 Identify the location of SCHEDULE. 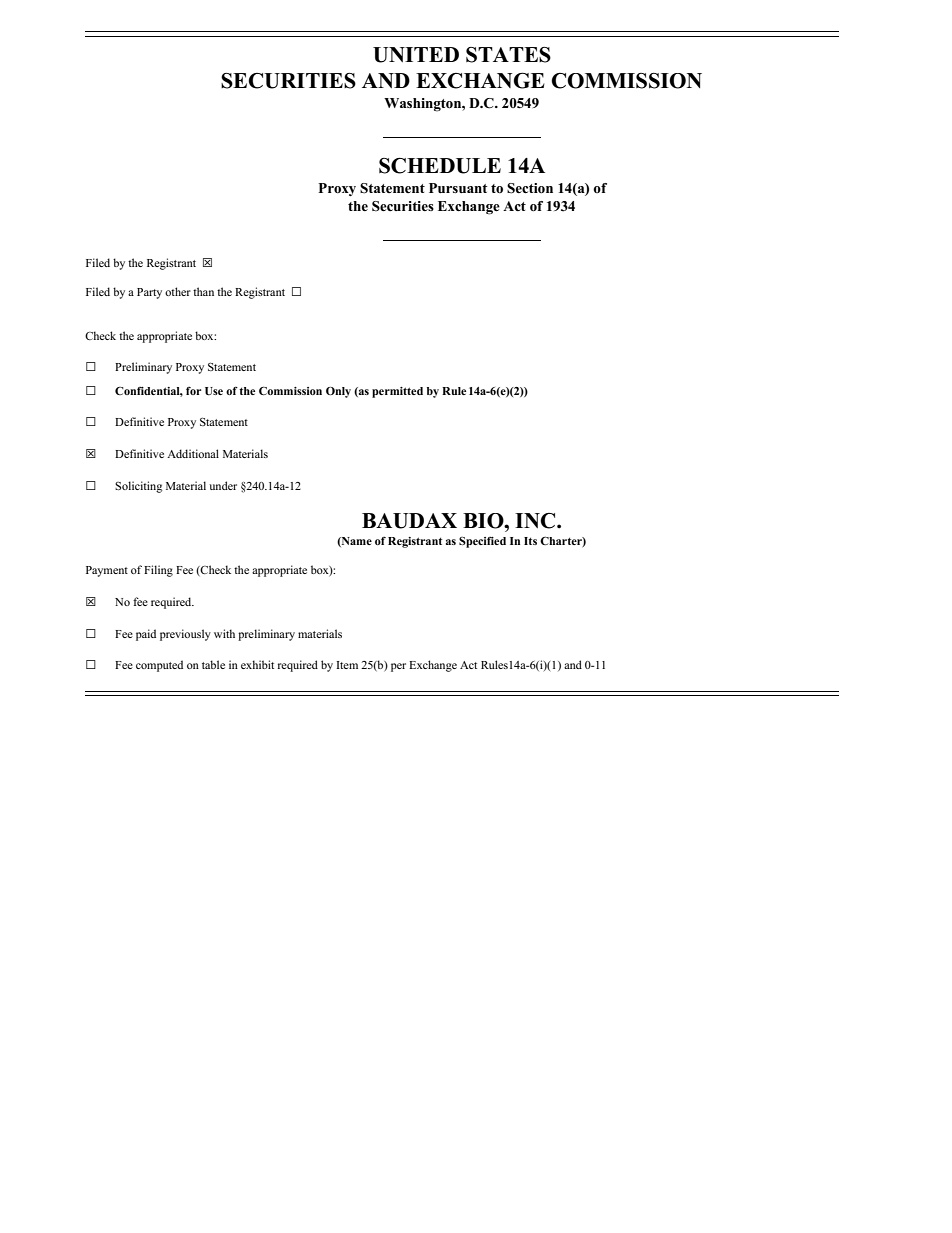
(440, 166).
